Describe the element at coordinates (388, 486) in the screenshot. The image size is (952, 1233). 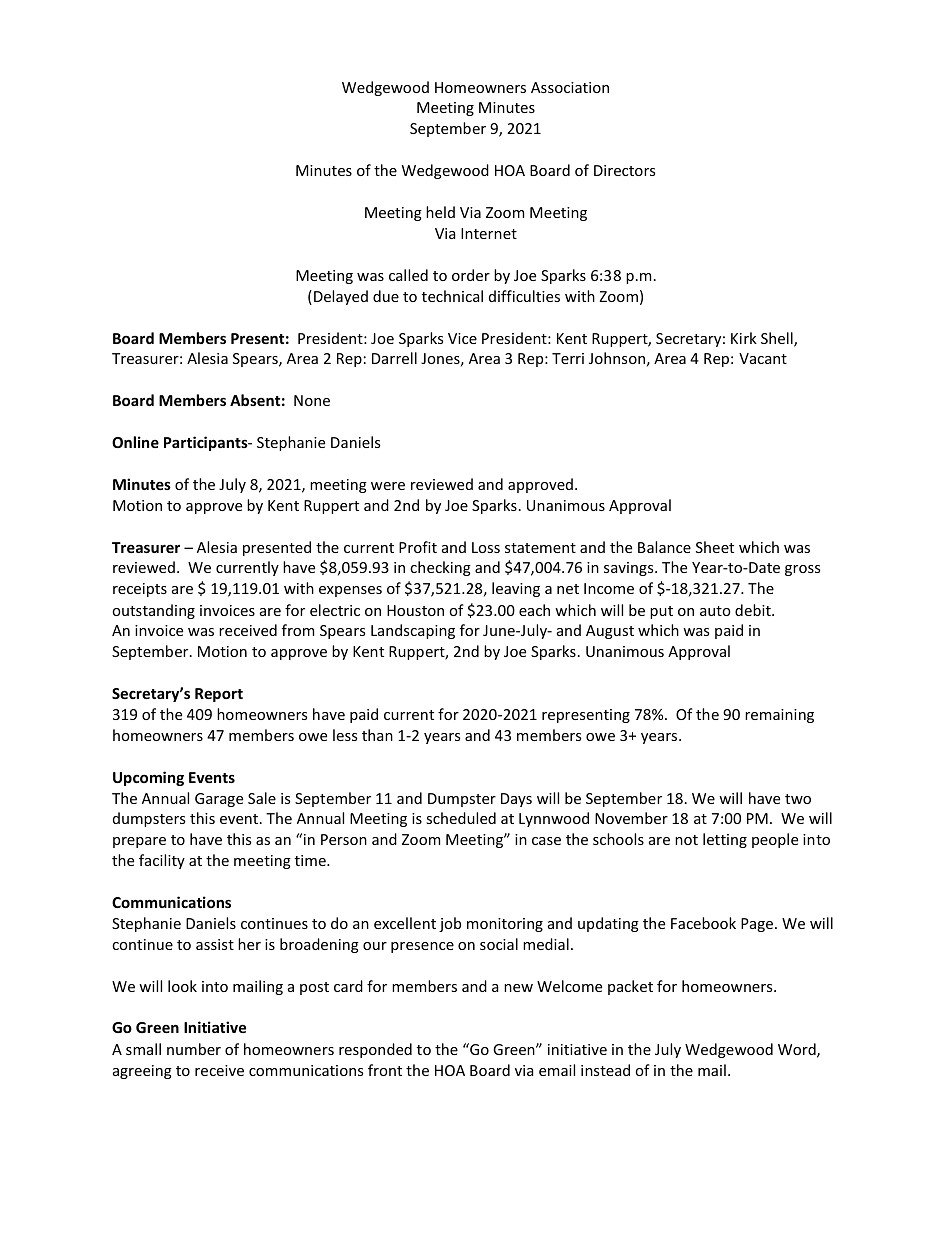
I see `were` at that location.
